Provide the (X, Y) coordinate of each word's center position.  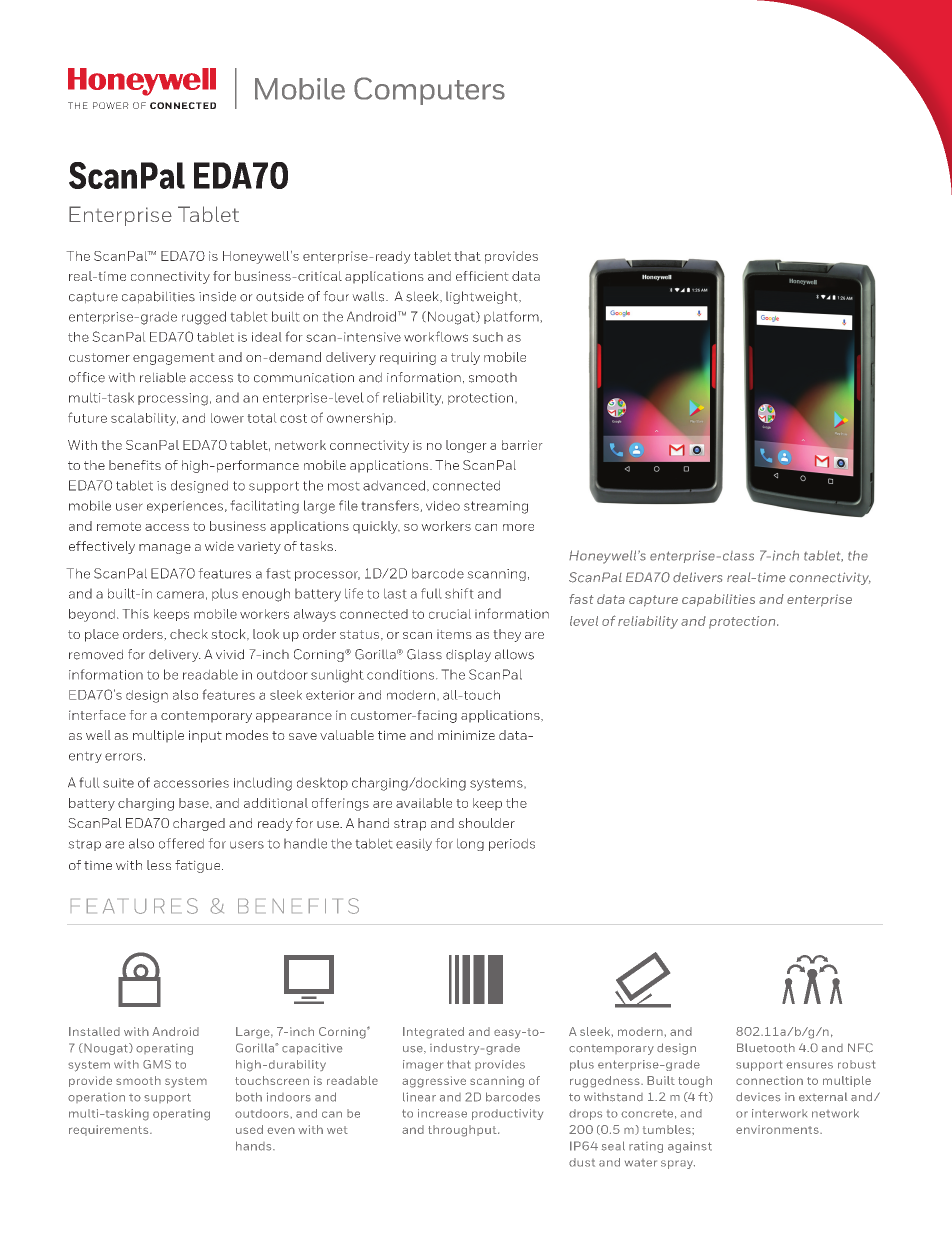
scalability (144, 419)
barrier (522, 445)
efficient (482, 276)
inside (217, 296)
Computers (429, 91)
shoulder (486, 823)
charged (199, 824)
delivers (697, 577)
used (249, 1129)
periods (512, 844)
